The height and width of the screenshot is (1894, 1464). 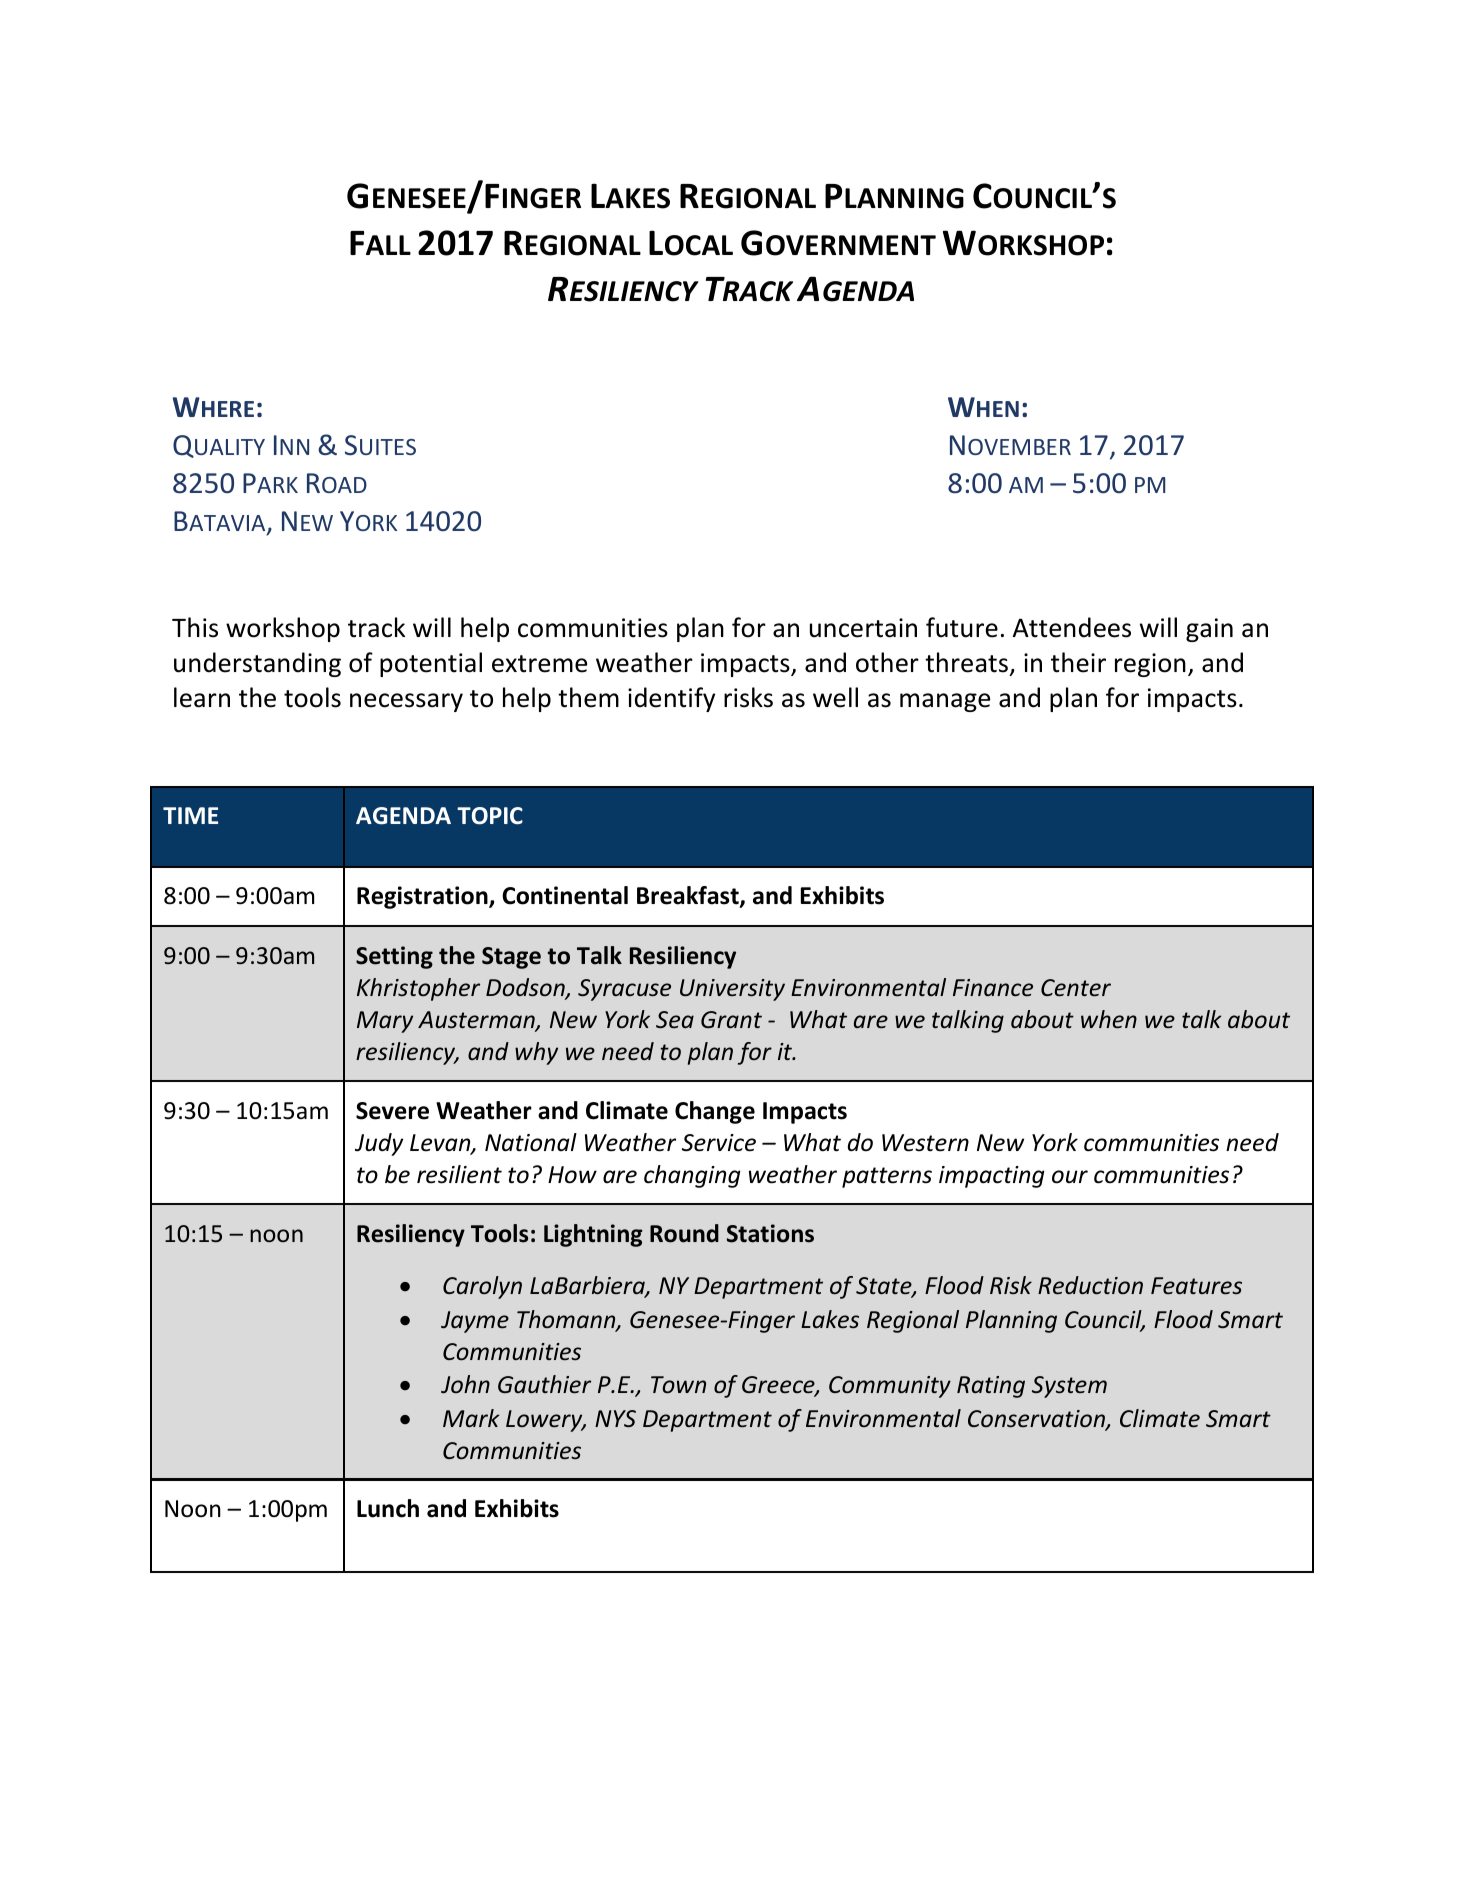 I want to click on Judy, so click(x=379, y=1144).
